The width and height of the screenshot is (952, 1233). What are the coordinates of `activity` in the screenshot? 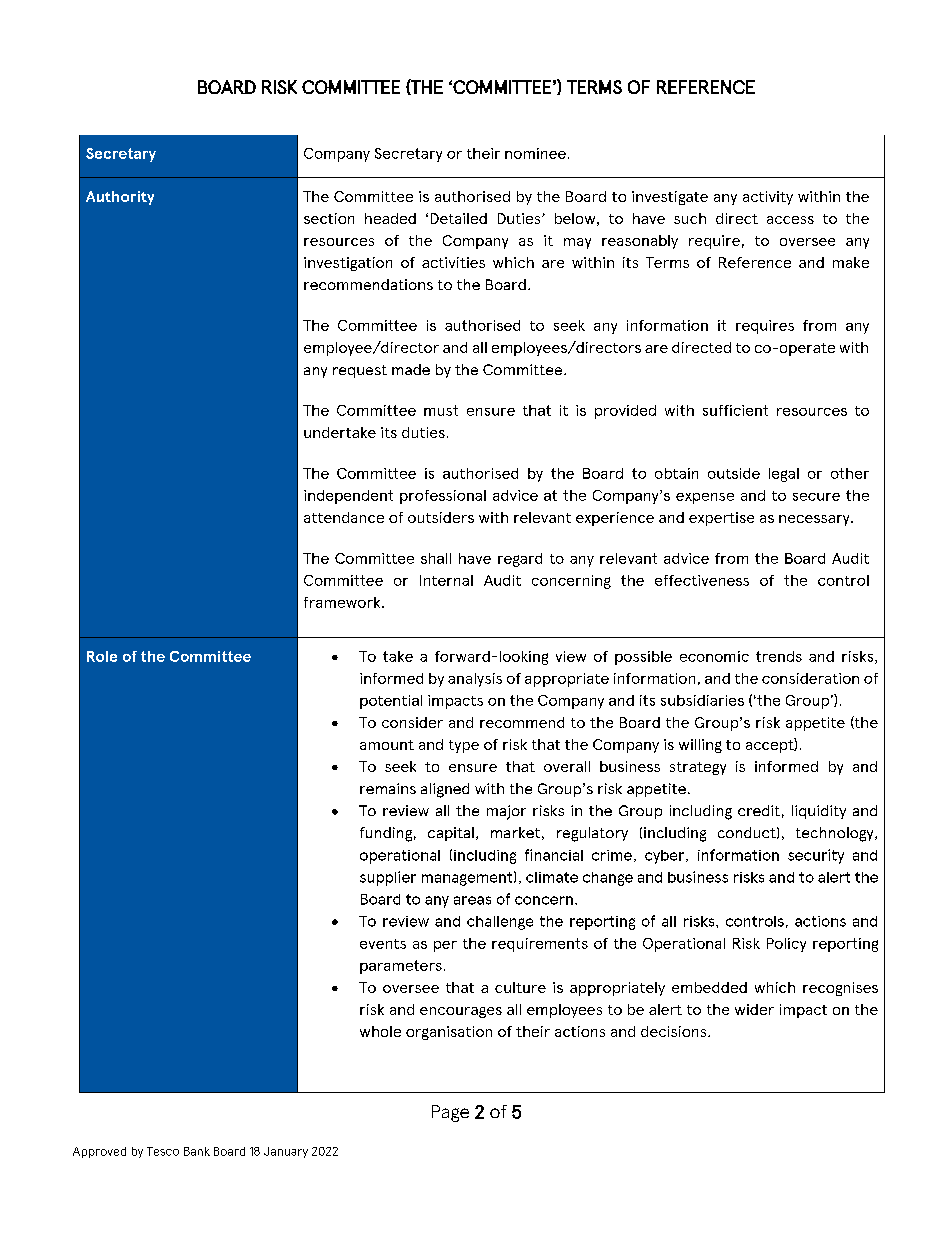 It's located at (768, 198).
